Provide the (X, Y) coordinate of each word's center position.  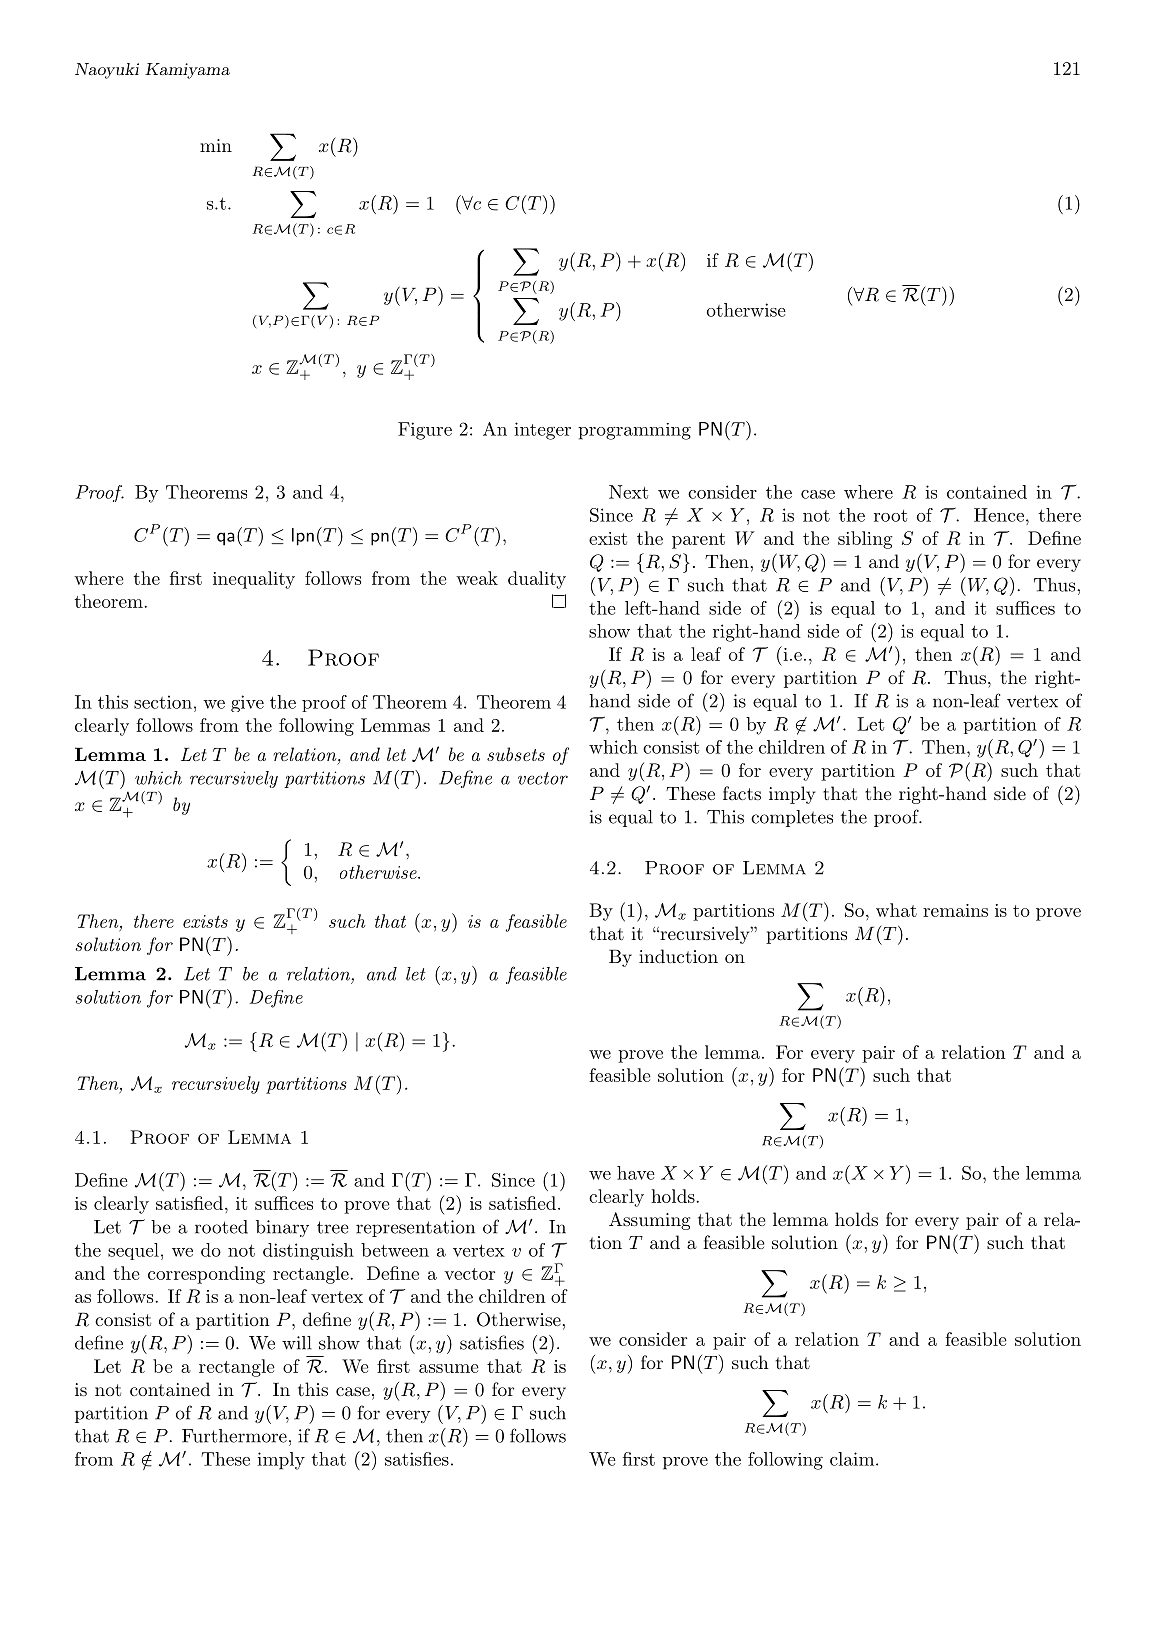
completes (792, 818)
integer (543, 431)
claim (852, 1459)
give (247, 703)
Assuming (650, 1221)
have (636, 1173)
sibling (865, 540)
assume (449, 1368)
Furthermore (234, 1436)
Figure (425, 431)
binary (282, 1228)
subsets (516, 754)
